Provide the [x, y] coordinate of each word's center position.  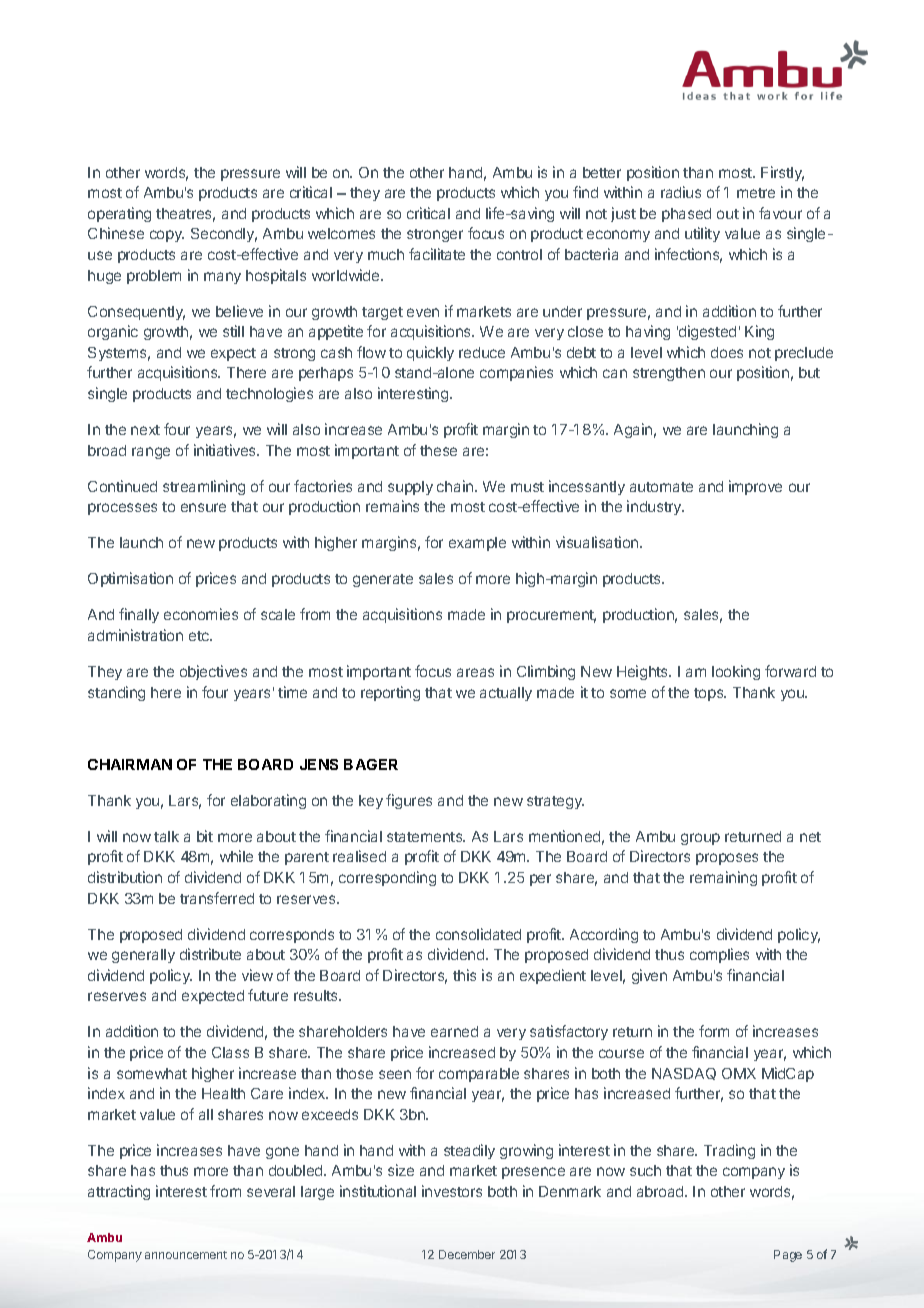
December [467, 1254]
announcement [186, 1255]
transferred [217, 898]
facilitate [437, 254]
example [477, 544]
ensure [203, 507]
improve [755, 487]
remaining [723, 878]
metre [756, 193]
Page [788, 1256]
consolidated [478, 934]
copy [167, 236]
